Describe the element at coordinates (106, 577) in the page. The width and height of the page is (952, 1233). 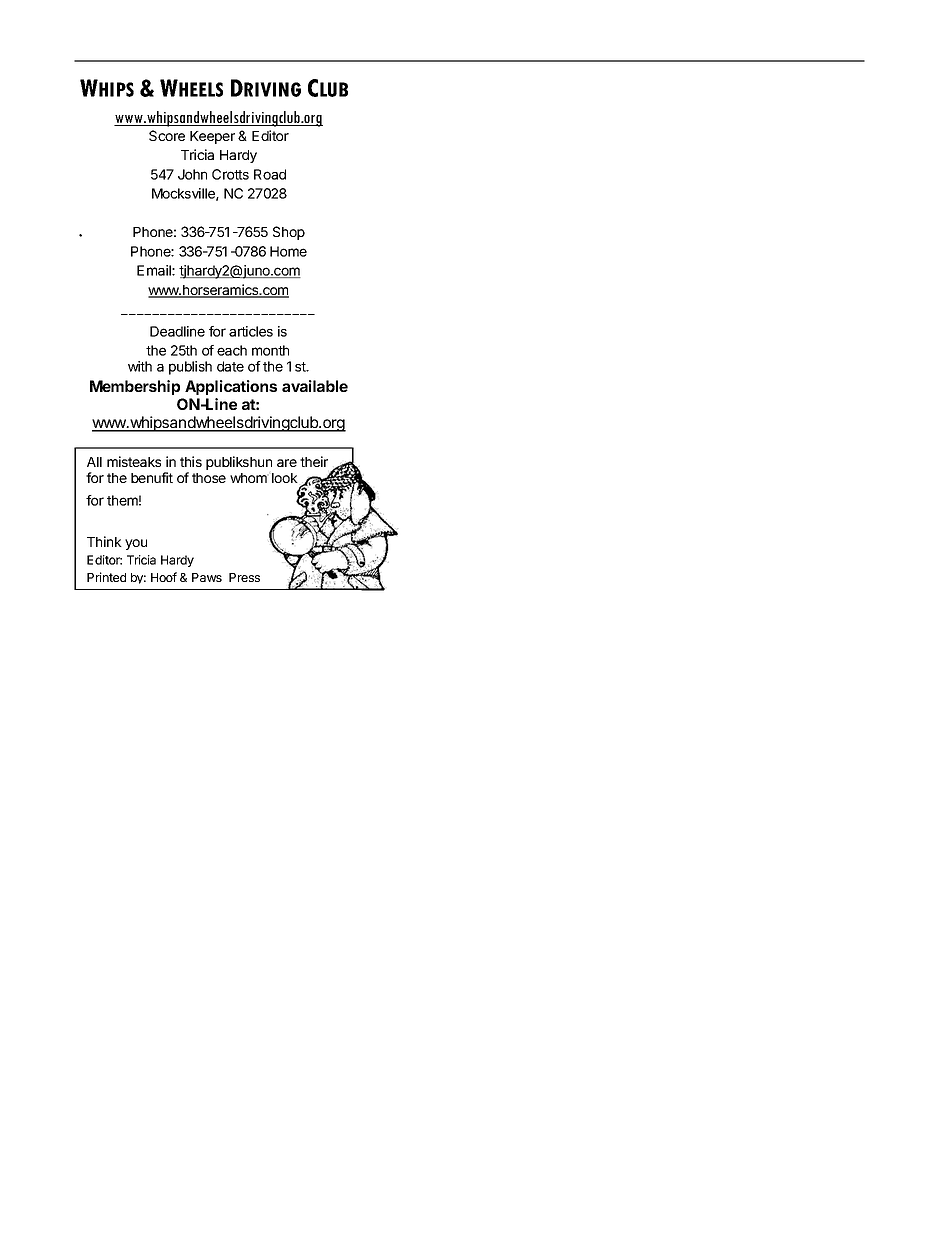
I see `Printed` at that location.
